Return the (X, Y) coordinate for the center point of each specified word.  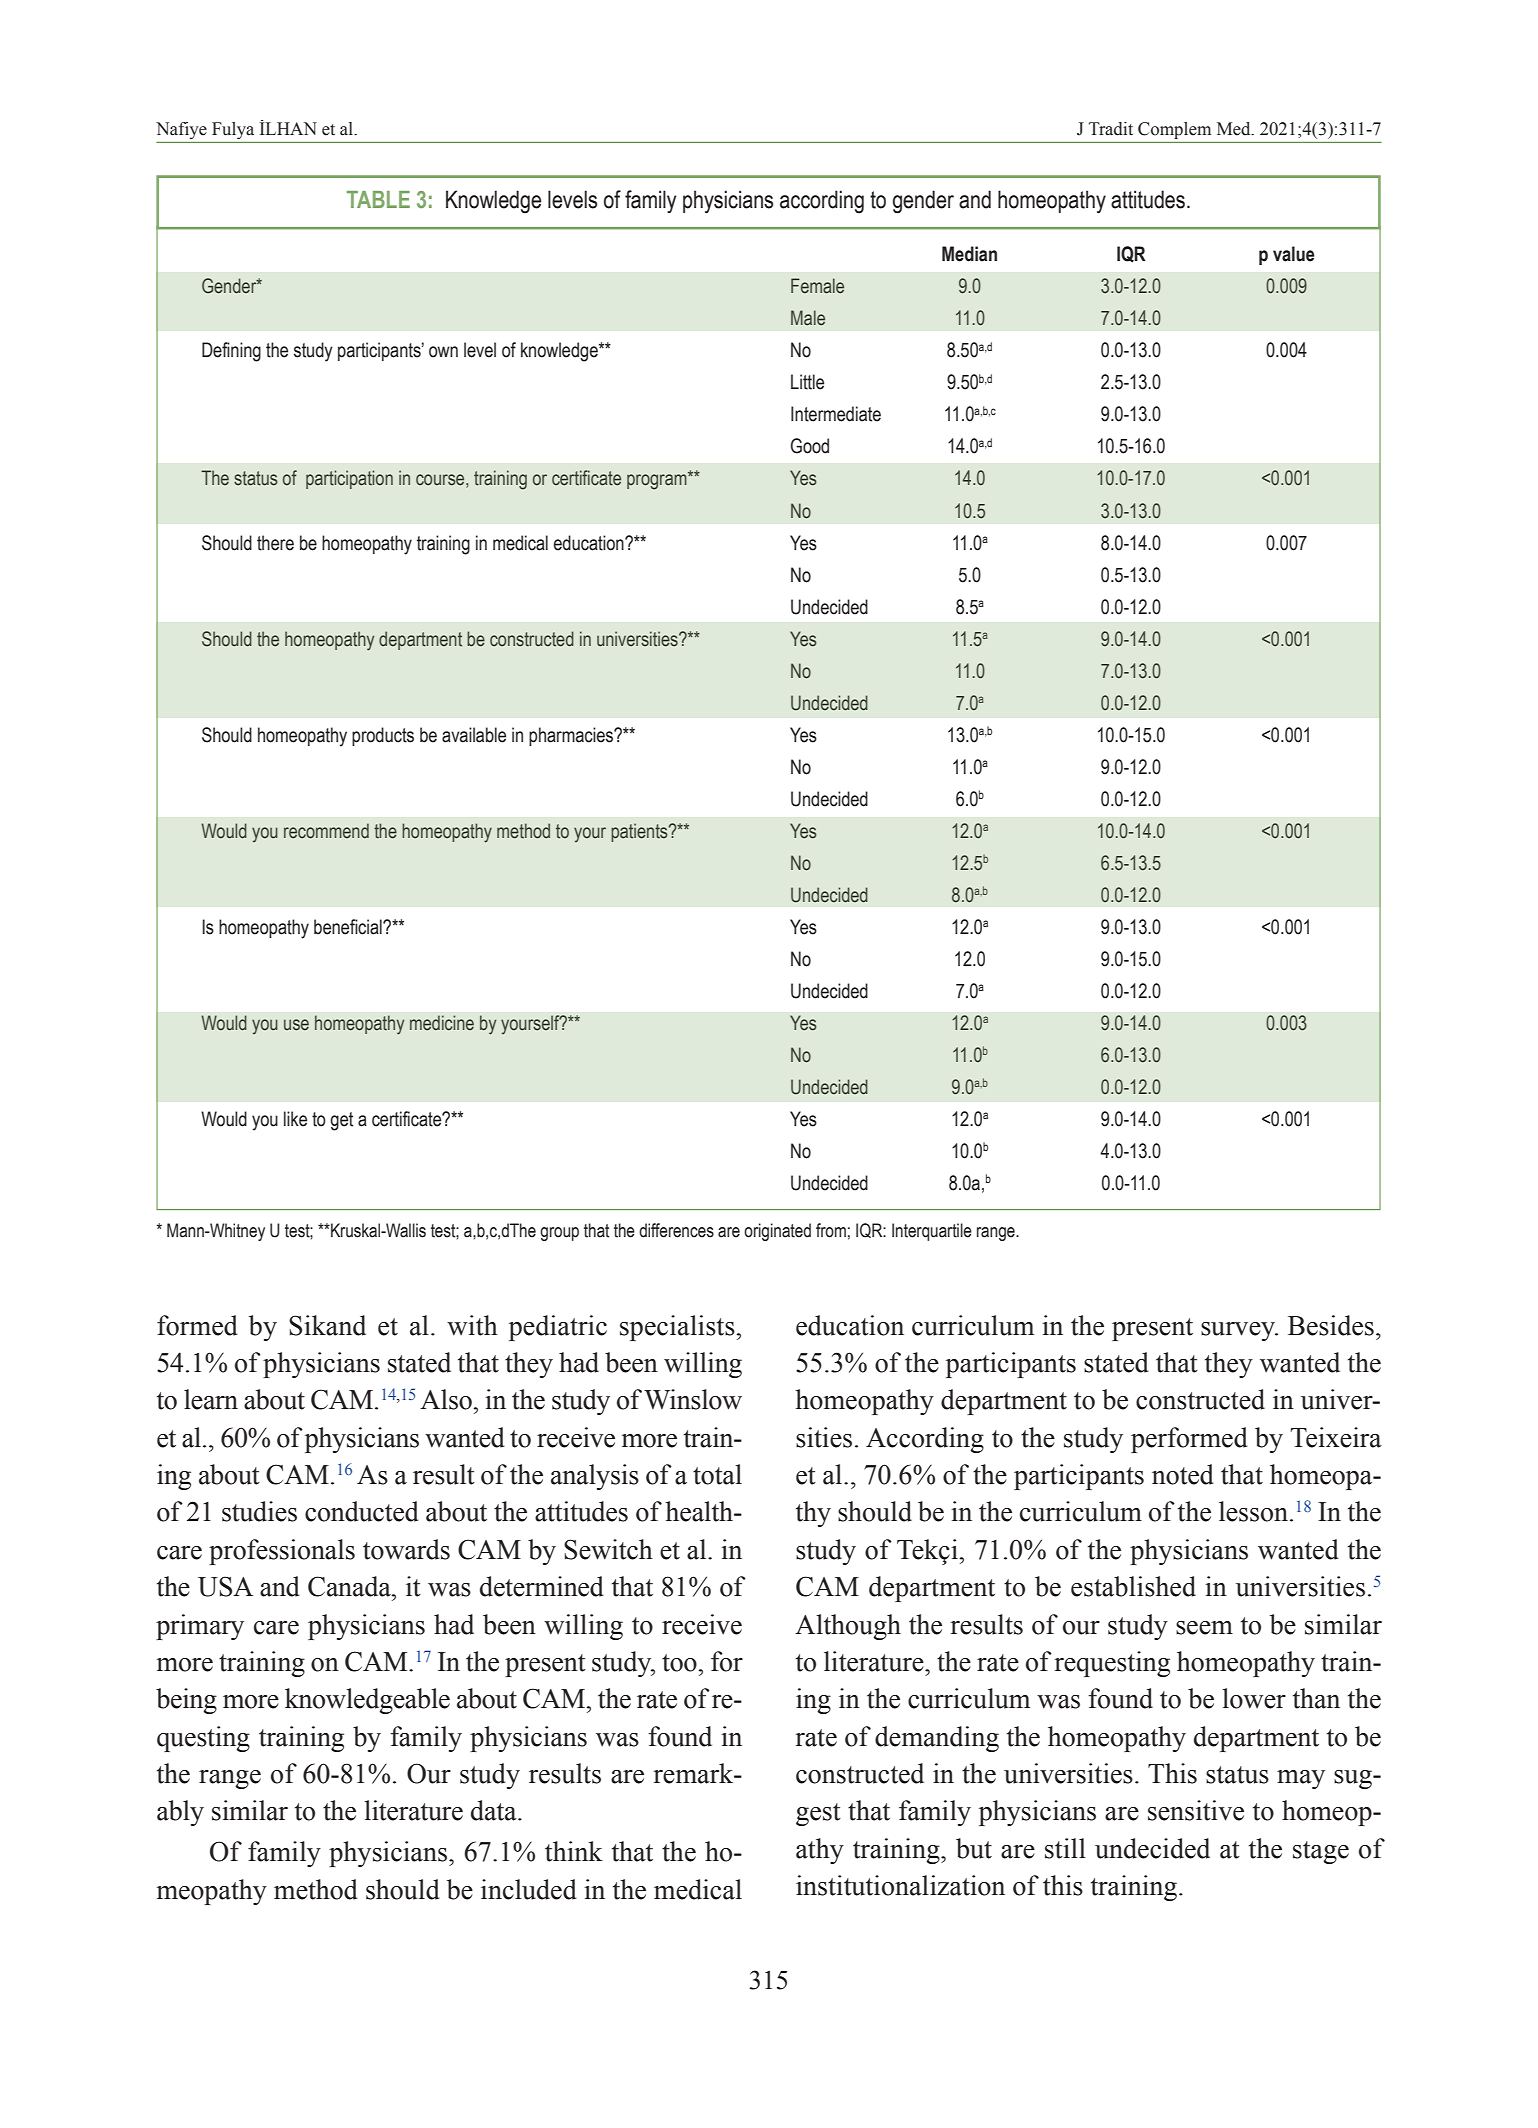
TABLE (378, 199)
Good (810, 446)
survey (1239, 1331)
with (472, 1325)
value (1294, 254)
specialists (678, 1328)
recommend (326, 831)
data (495, 1810)
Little (807, 382)
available (474, 735)
